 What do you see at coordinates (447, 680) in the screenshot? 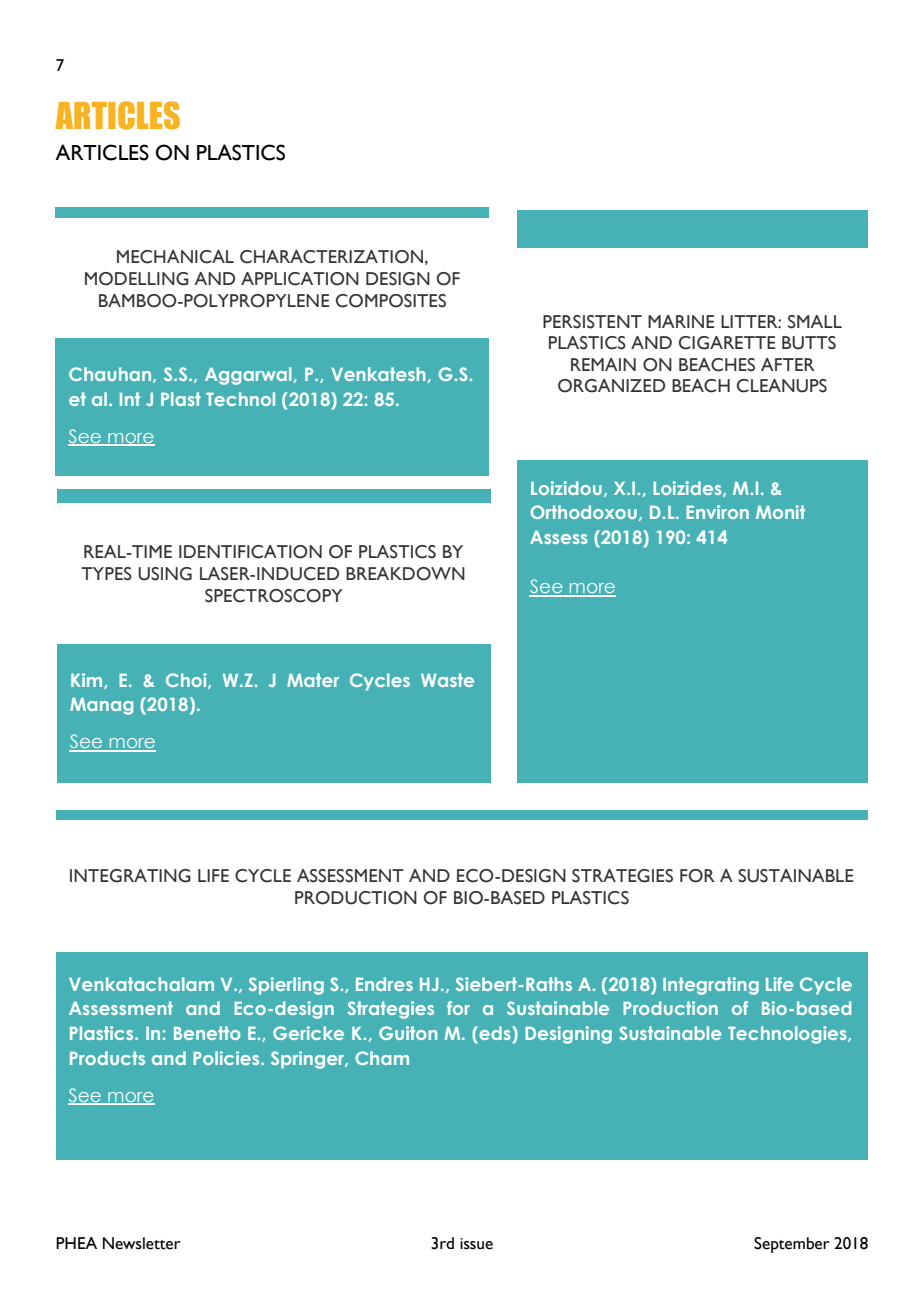
I see `Waste` at bounding box center [447, 680].
